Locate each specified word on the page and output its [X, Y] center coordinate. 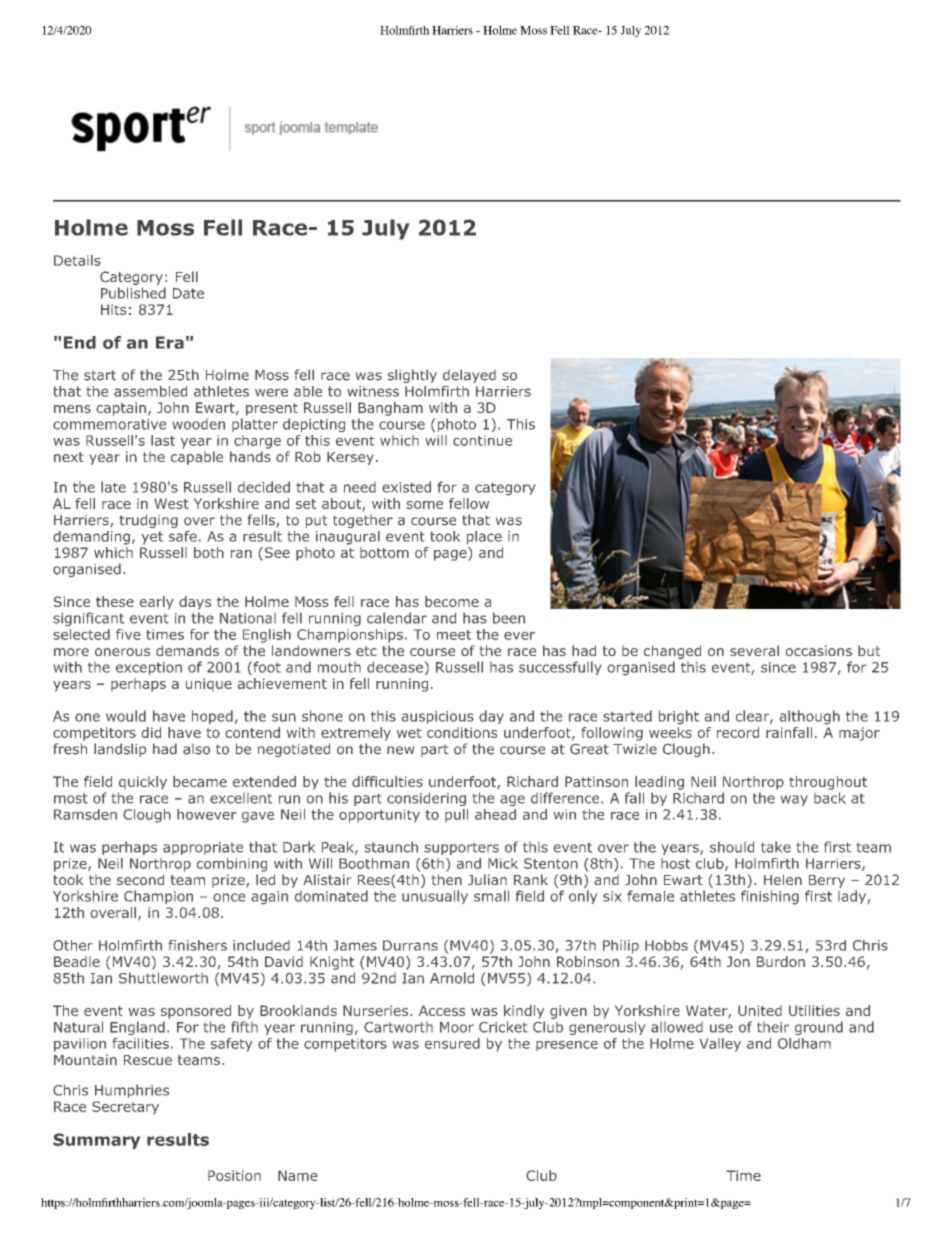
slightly [412, 376]
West [171, 503]
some [424, 505]
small [491, 896]
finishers [197, 945]
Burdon [781, 961]
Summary [96, 1141]
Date [188, 293]
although [810, 717]
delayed [469, 376]
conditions [462, 732]
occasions [819, 650]
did [151, 732]
